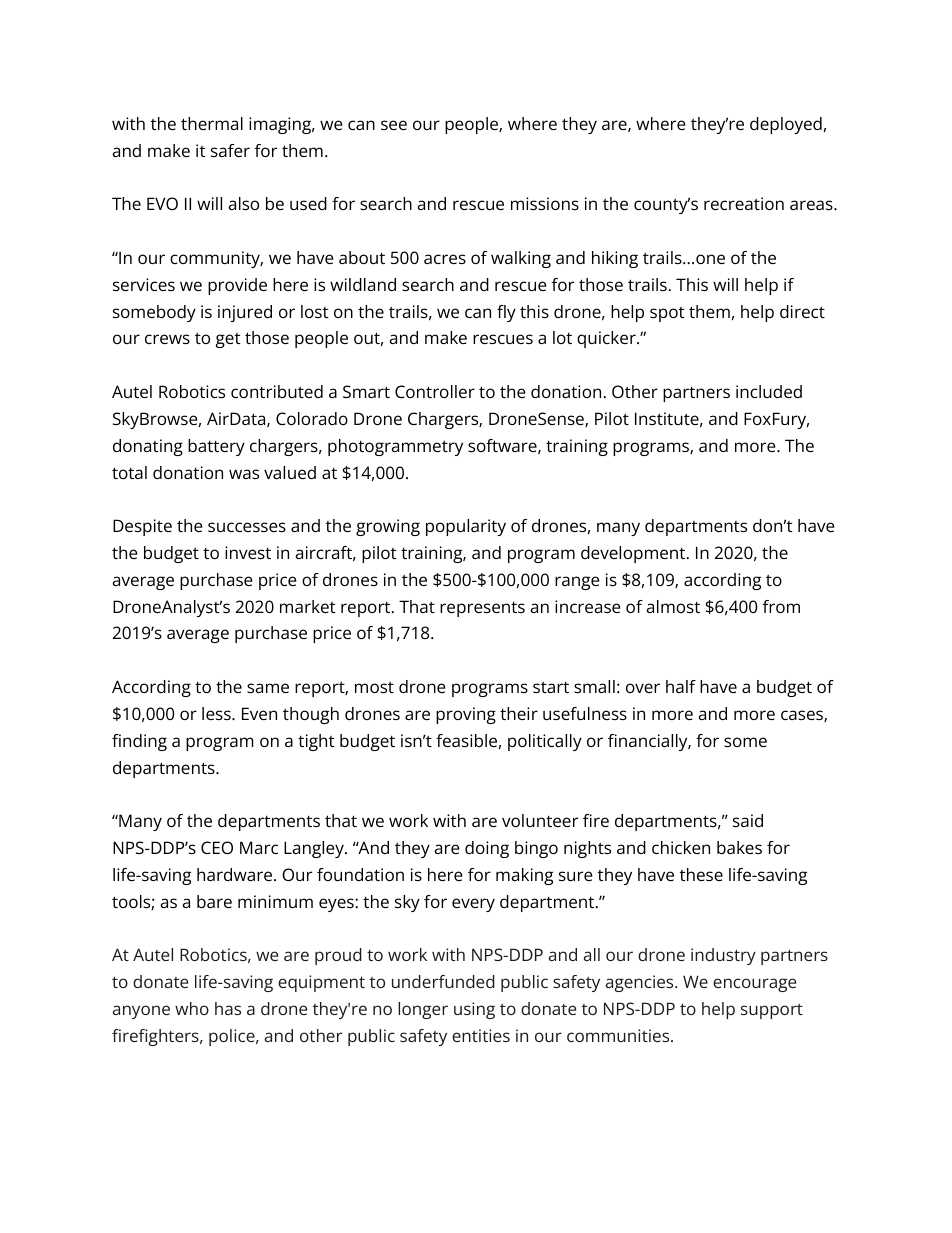  What do you see at coordinates (167, 339) in the document?
I see `crews` at bounding box center [167, 339].
